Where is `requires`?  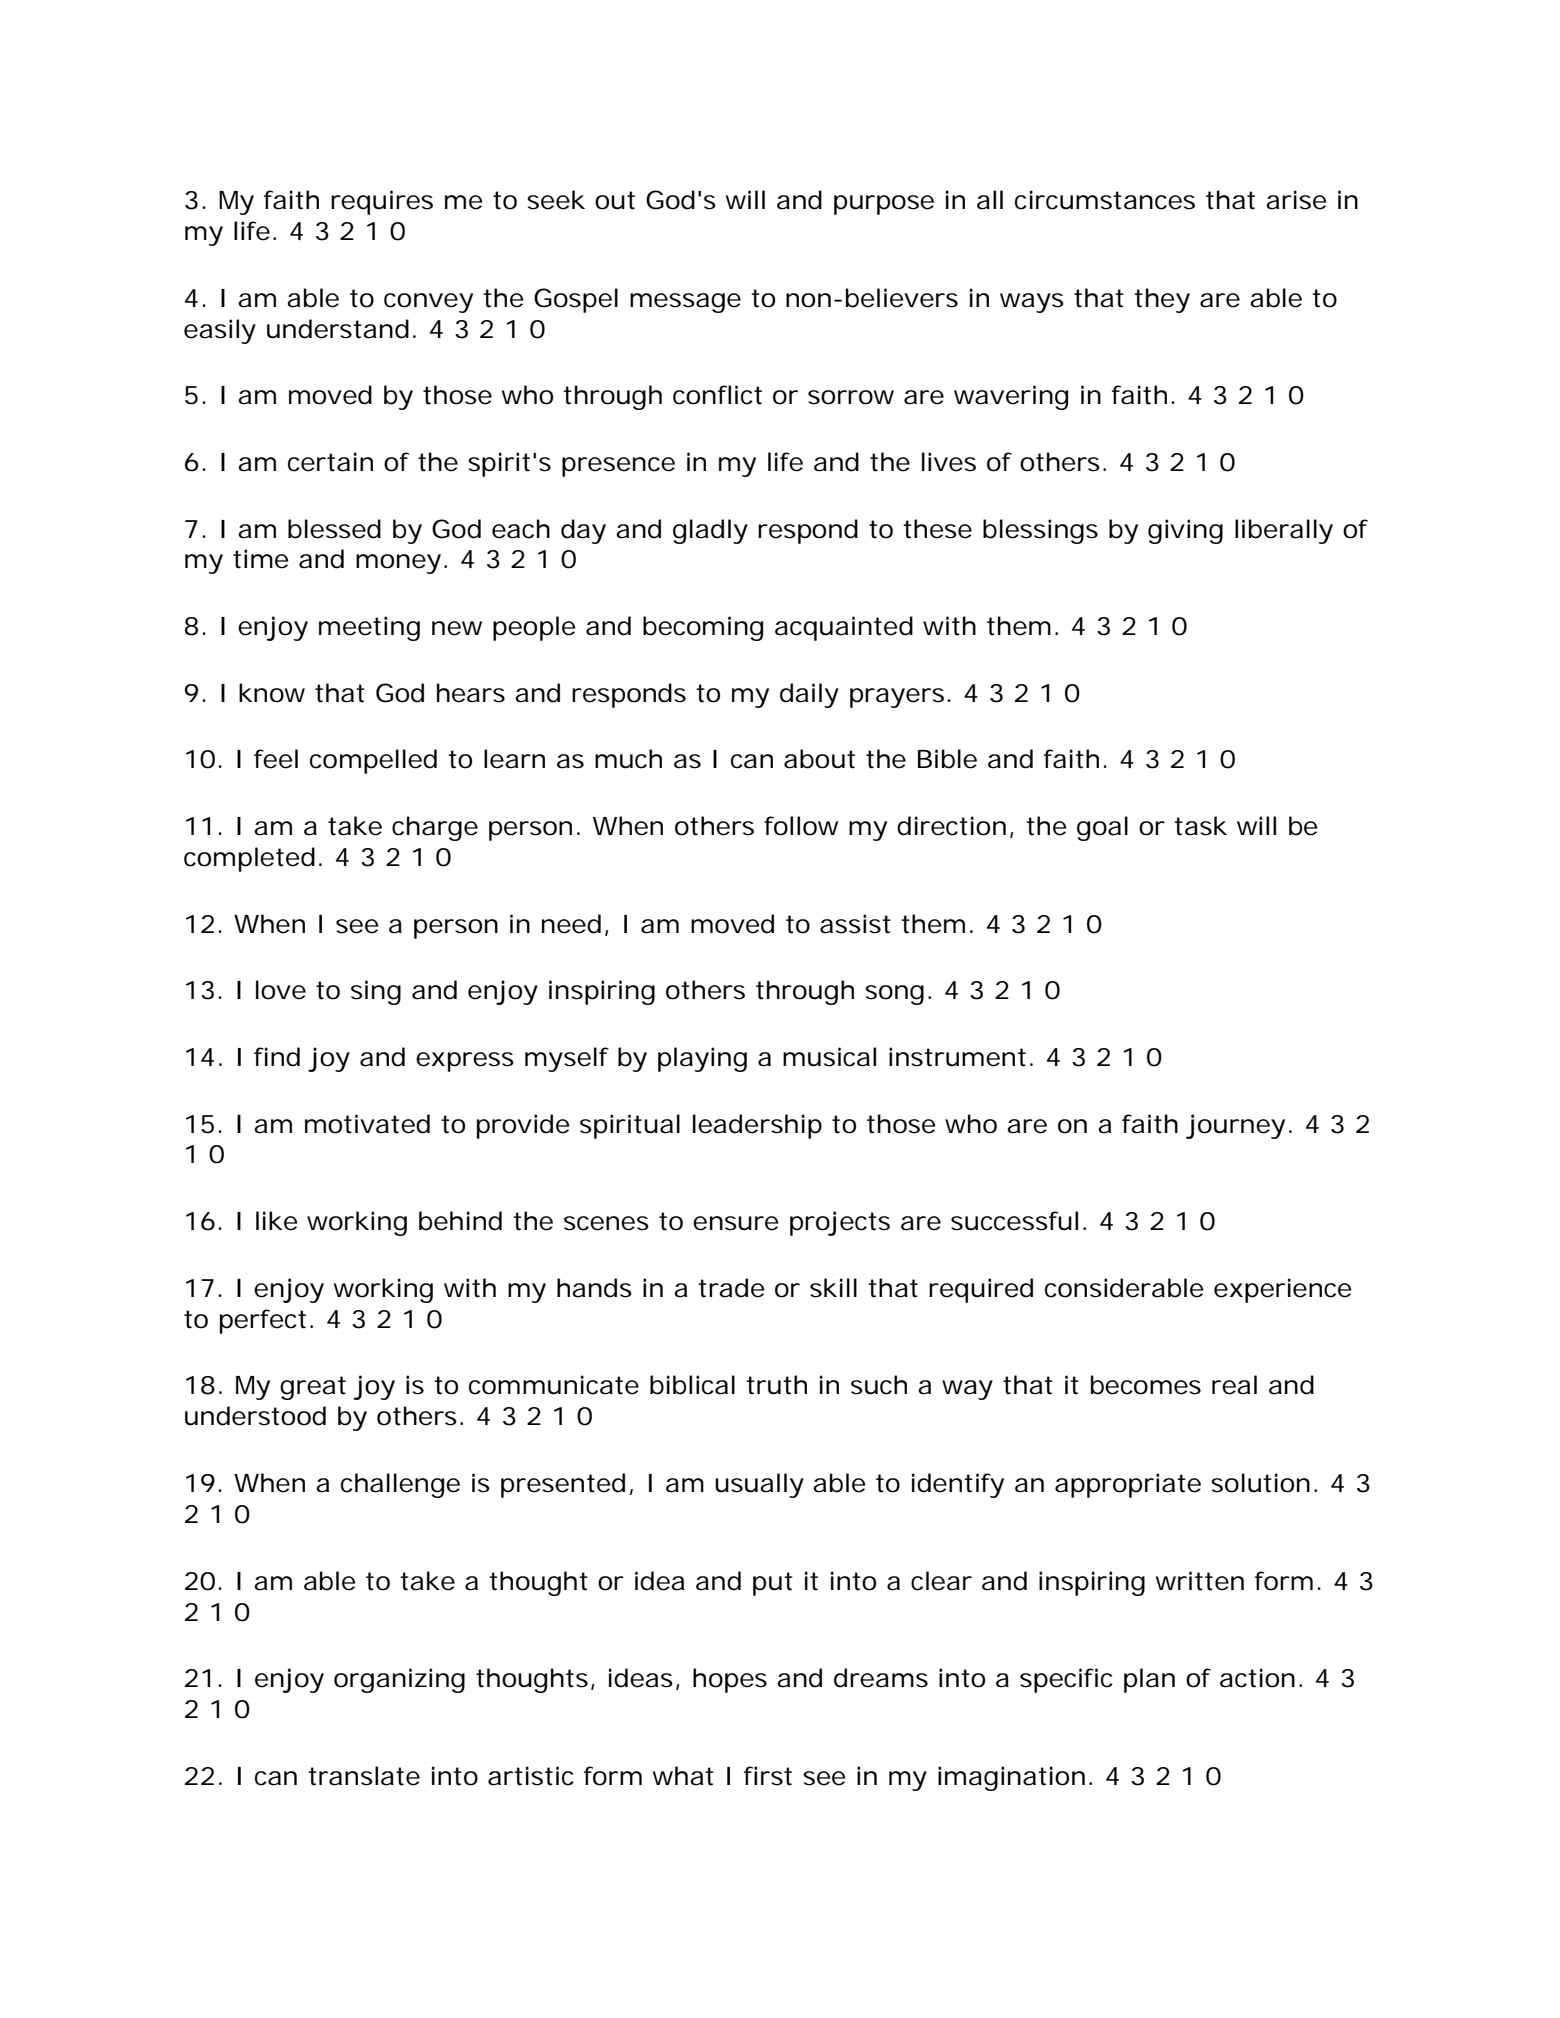 requires is located at coordinates (382, 202).
